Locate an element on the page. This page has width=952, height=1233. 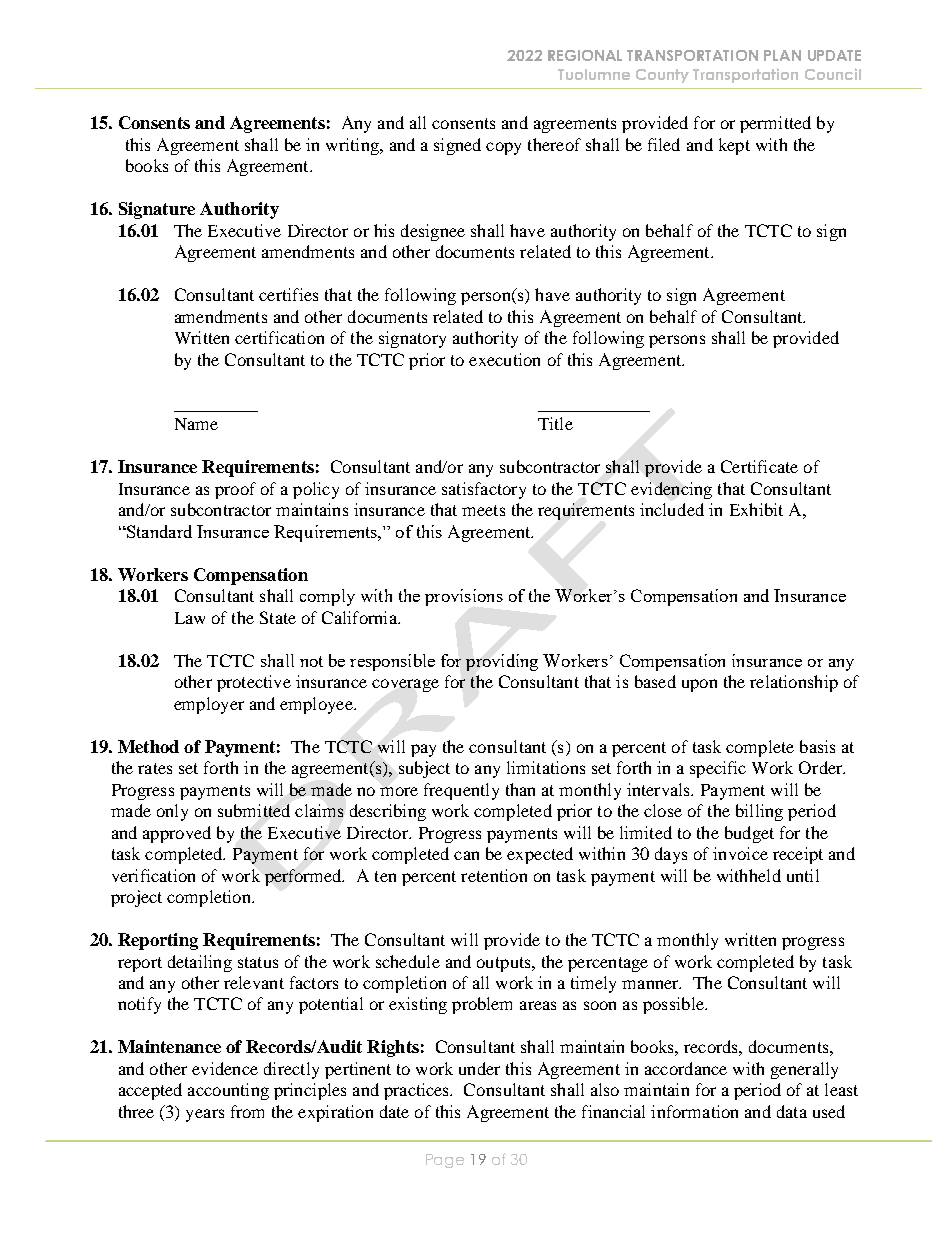
permitted is located at coordinates (775, 124).
